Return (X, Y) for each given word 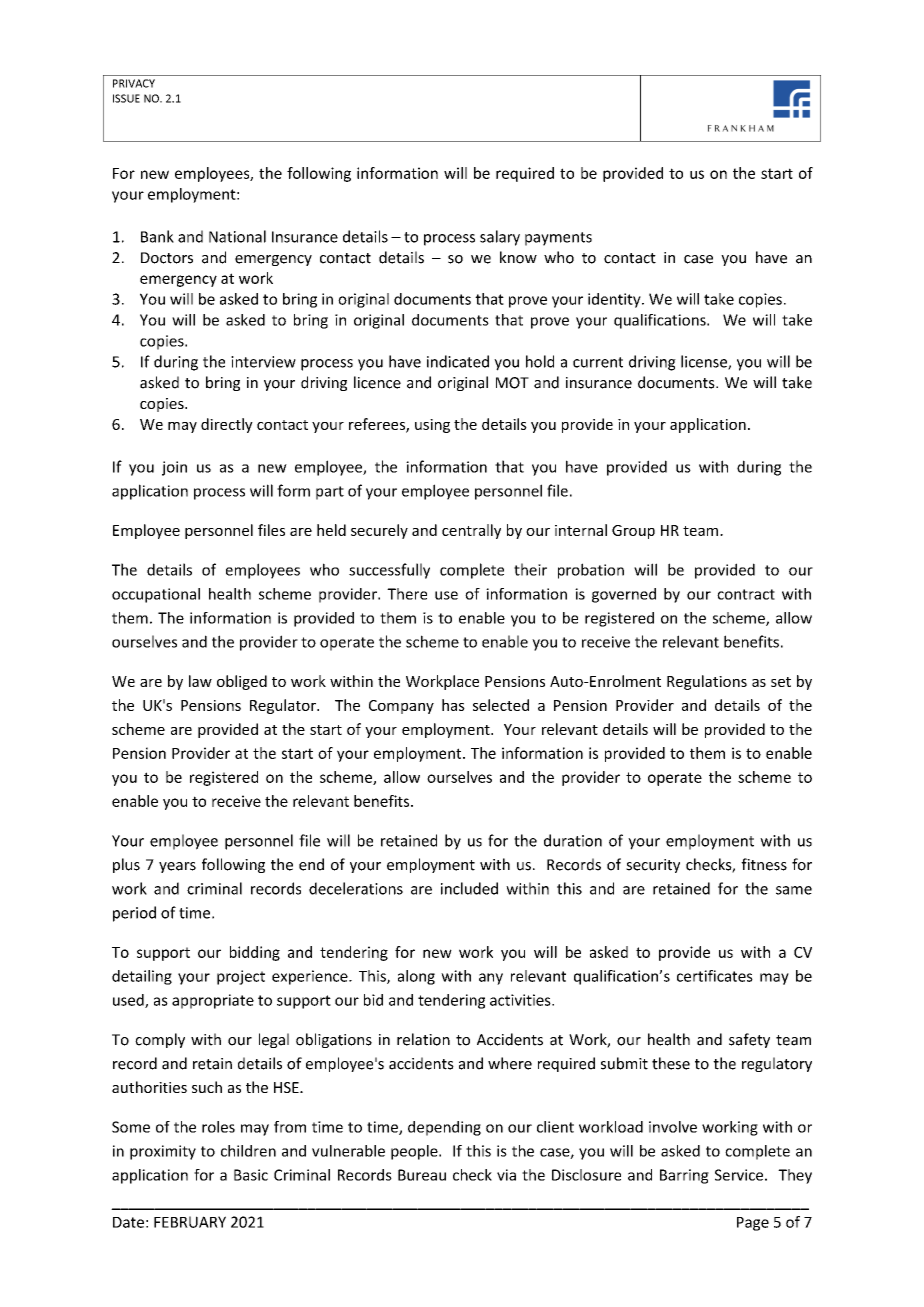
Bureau (422, 1175)
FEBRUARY (190, 1222)
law (200, 681)
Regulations (707, 682)
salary (500, 238)
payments (558, 239)
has (453, 705)
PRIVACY (134, 83)
